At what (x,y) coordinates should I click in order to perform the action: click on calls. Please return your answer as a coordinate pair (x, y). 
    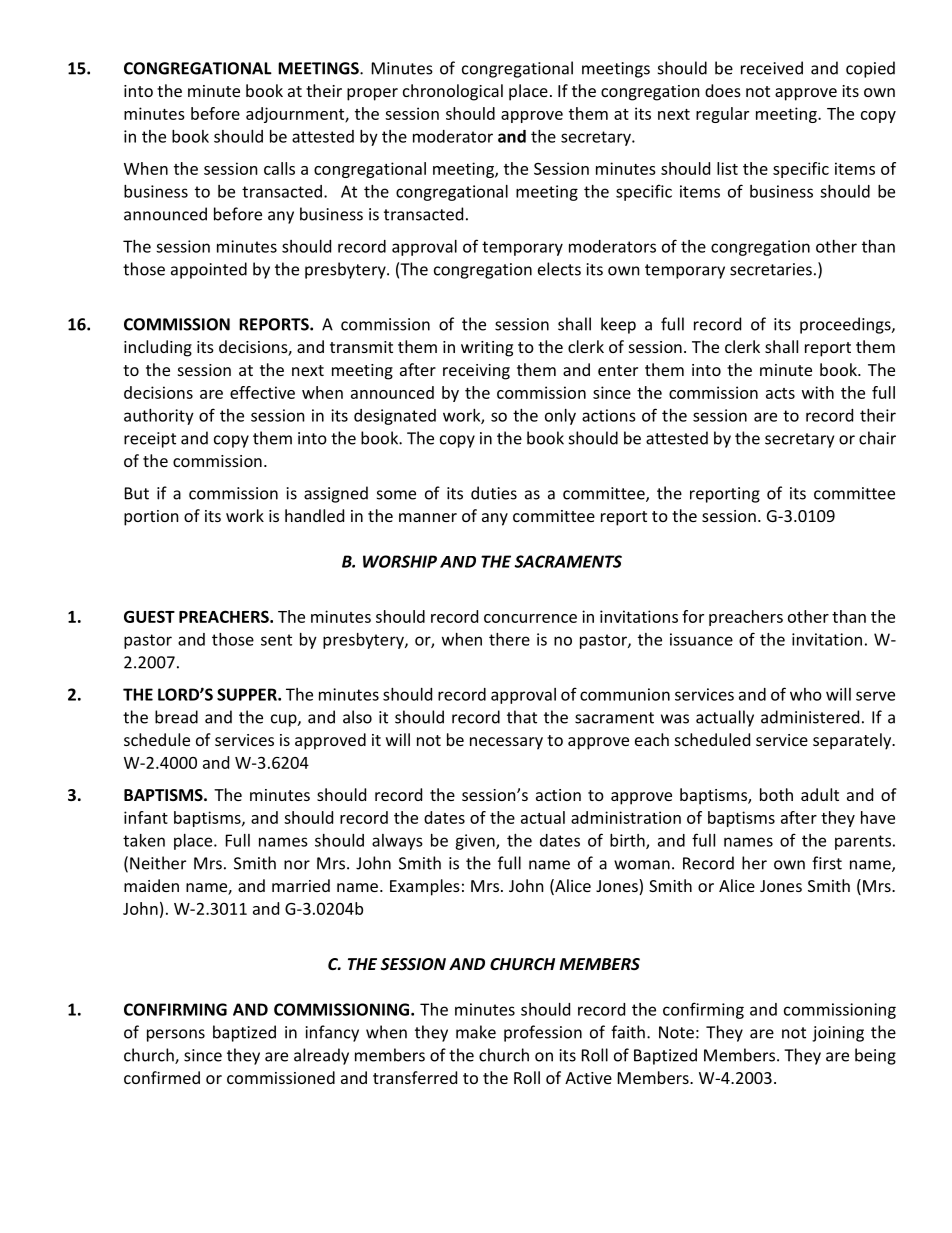
    Looking at the image, I should click on (279, 168).
